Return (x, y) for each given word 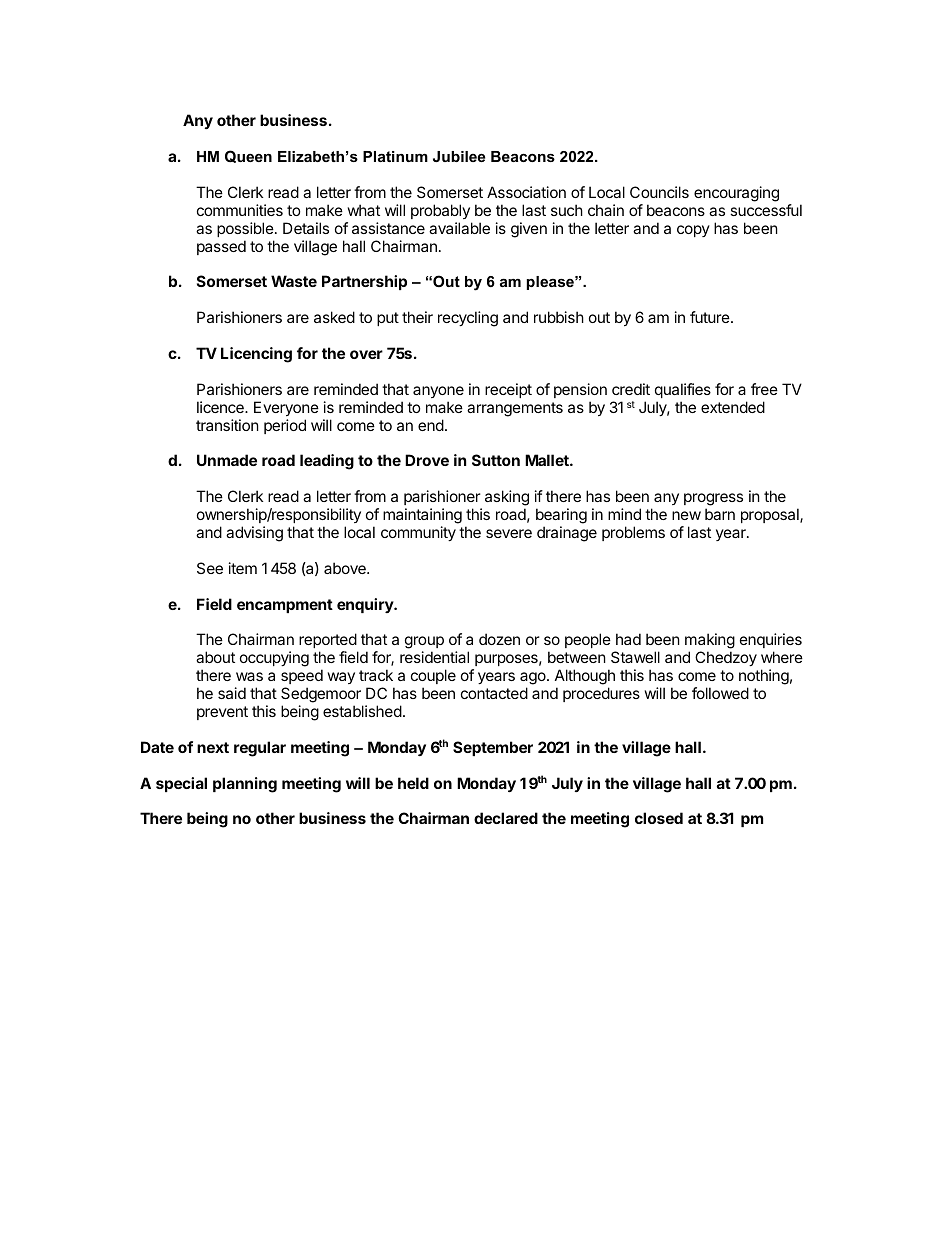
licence (221, 407)
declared (506, 818)
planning (245, 785)
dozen (499, 639)
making (710, 642)
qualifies (683, 390)
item (243, 568)
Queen (248, 156)
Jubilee (459, 156)
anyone (438, 392)
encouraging (736, 194)
